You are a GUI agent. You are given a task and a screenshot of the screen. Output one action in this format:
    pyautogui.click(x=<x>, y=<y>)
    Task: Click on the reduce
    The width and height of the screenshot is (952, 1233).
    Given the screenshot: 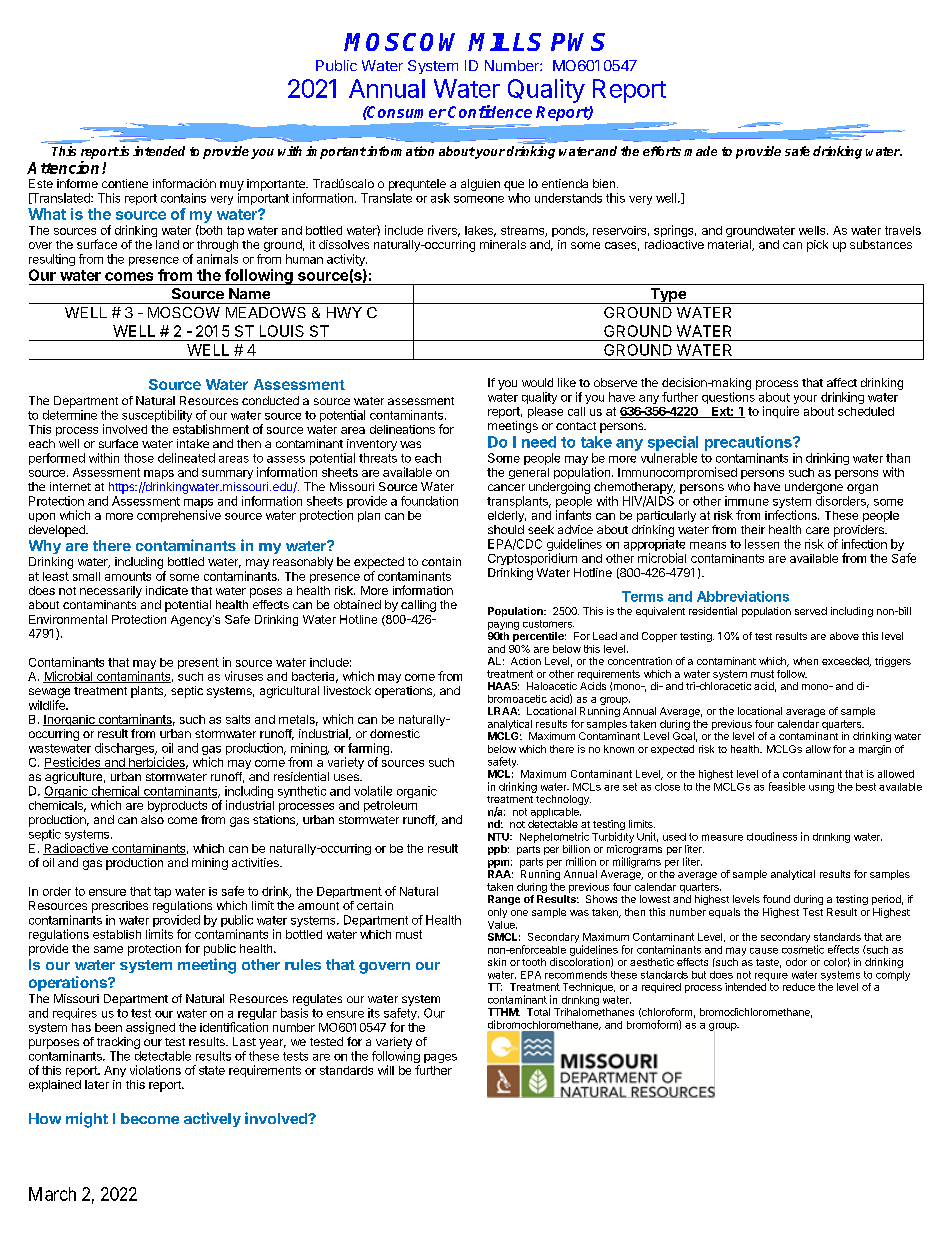 What is the action you would take?
    pyautogui.click(x=799, y=987)
